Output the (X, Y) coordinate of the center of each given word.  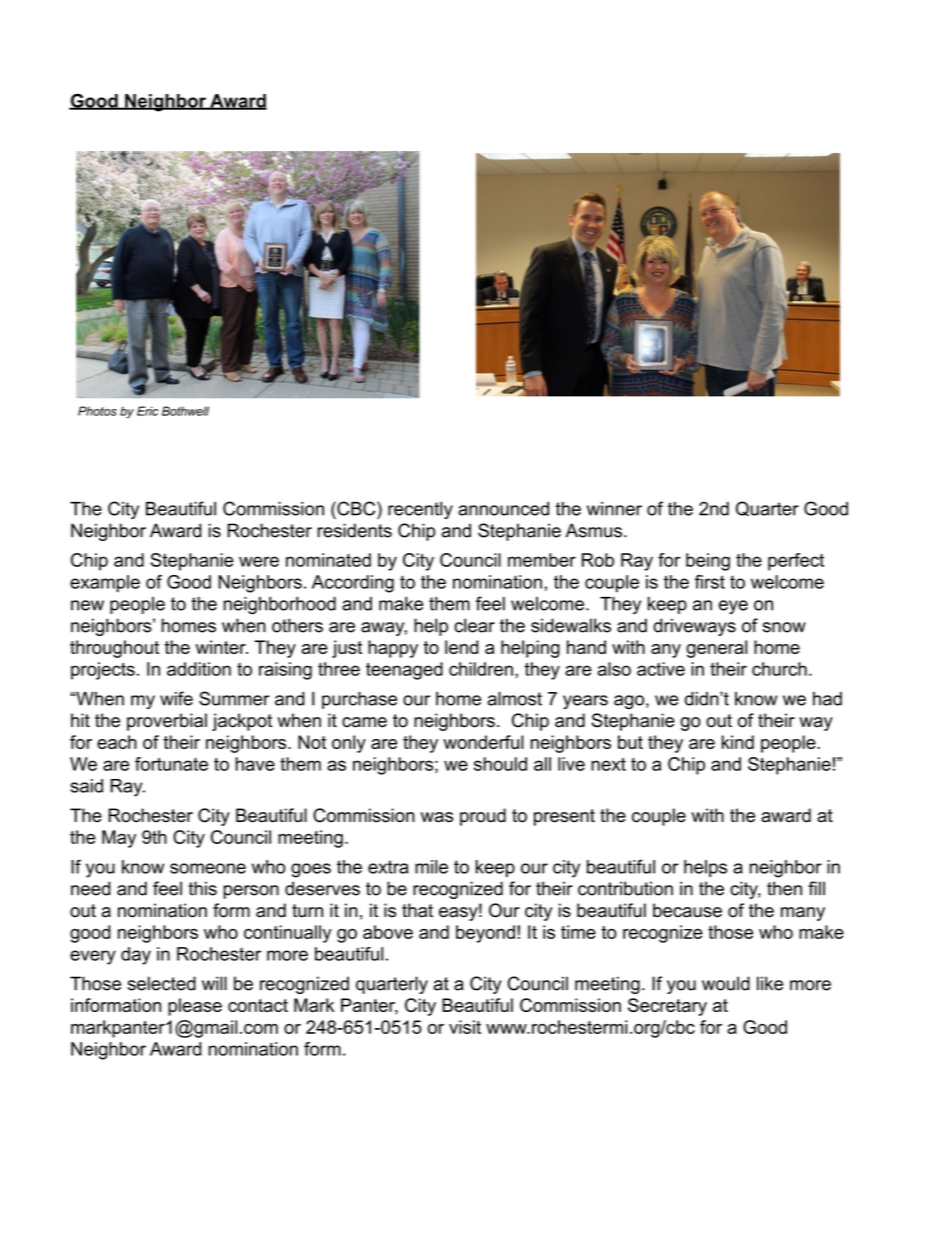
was (437, 817)
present (564, 817)
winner (614, 509)
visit (465, 1027)
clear (474, 625)
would (726, 983)
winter (222, 647)
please (195, 1007)
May (119, 839)
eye (733, 607)
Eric (147, 411)
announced (503, 509)
